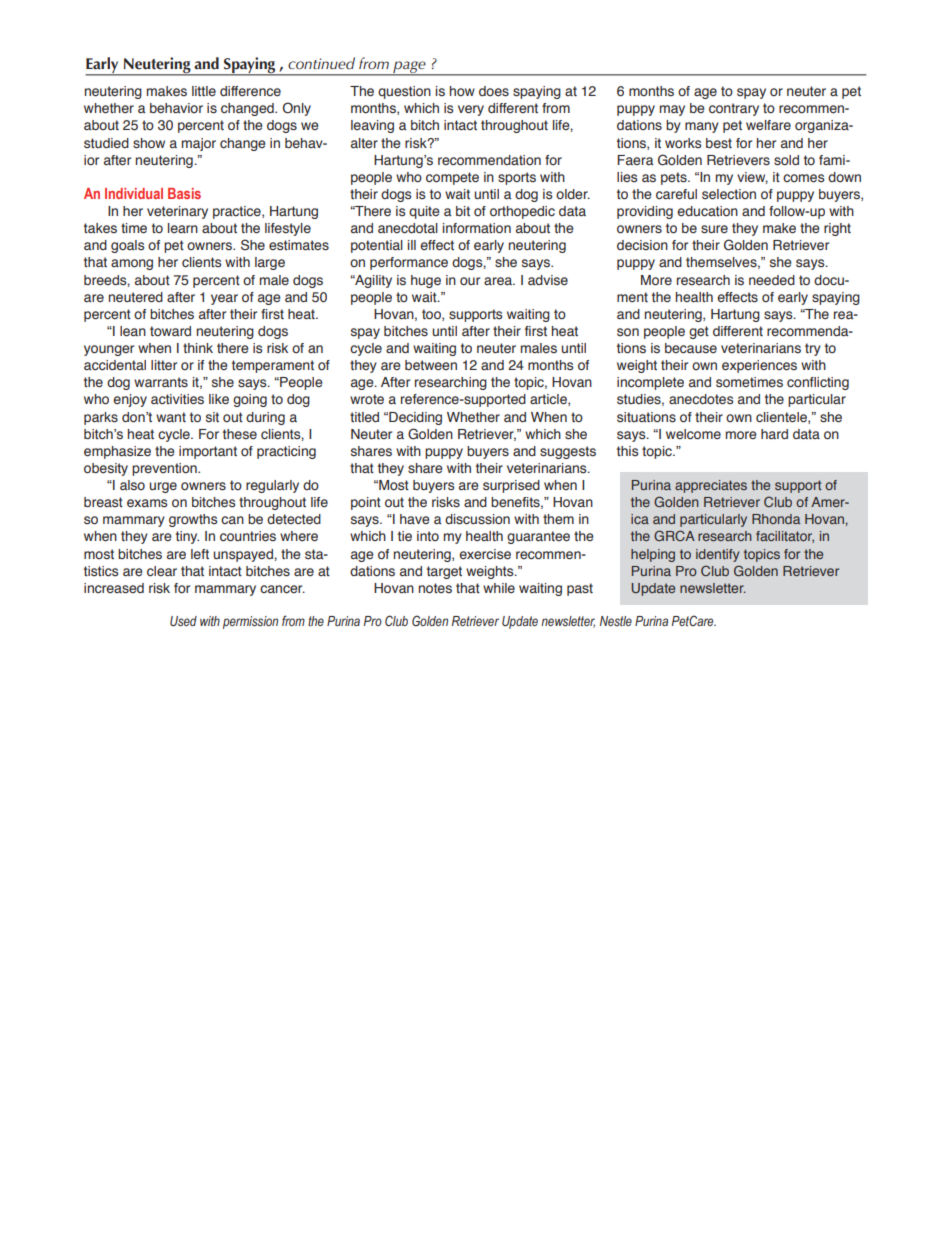  What do you see at coordinates (431, 365) in the image?
I see `between` at bounding box center [431, 365].
